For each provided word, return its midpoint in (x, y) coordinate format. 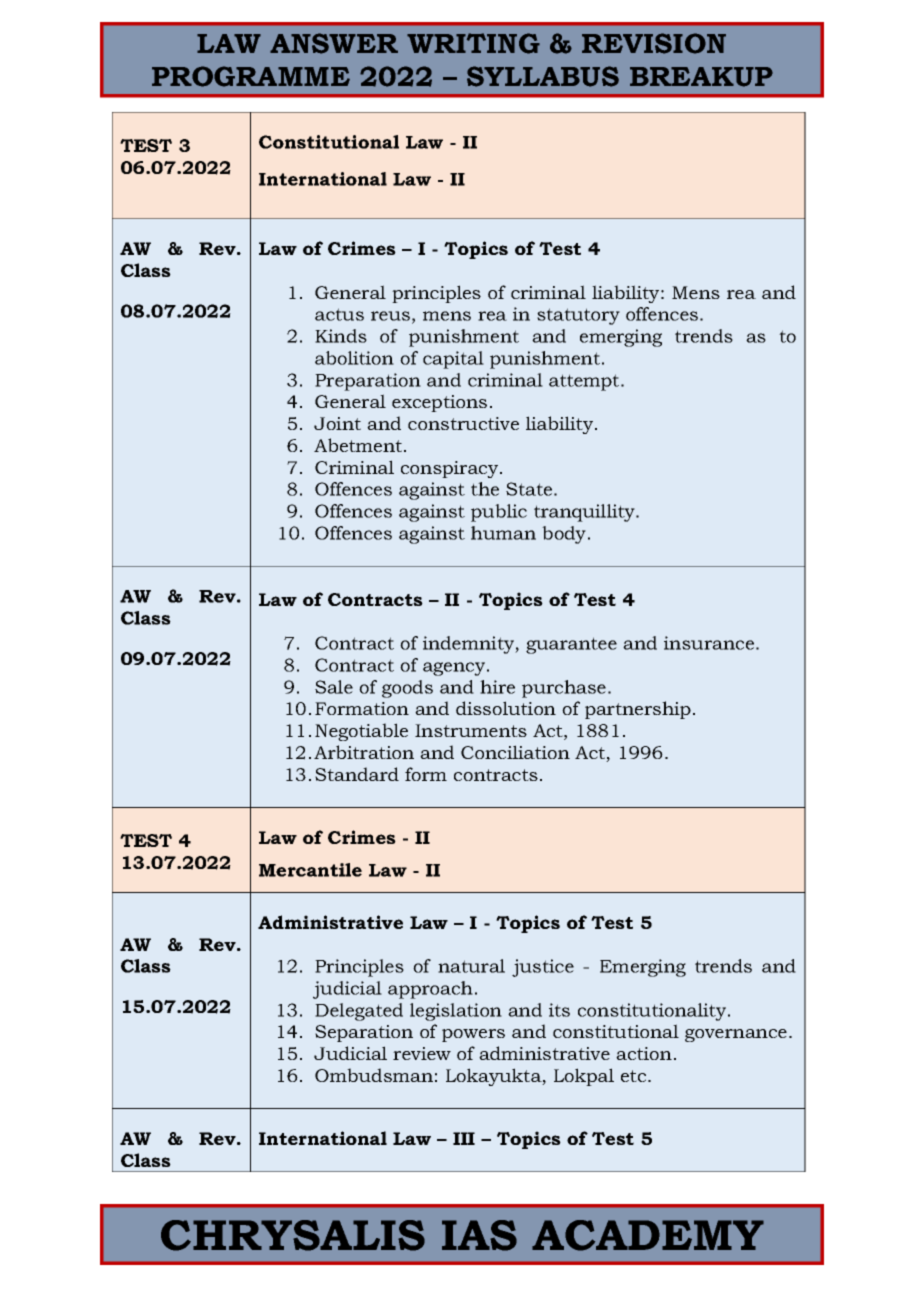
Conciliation (515, 752)
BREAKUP (701, 77)
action (644, 1053)
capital (453, 360)
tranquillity (585, 513)
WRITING (473, 43)
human (503, 533)
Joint (337, 423)
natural (471, 966)
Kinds (341, 336)
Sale (334, 687)
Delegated (359, 1012)
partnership (638, 710)
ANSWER (334, 43)
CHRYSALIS (293, 1235)
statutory (578, 316)
